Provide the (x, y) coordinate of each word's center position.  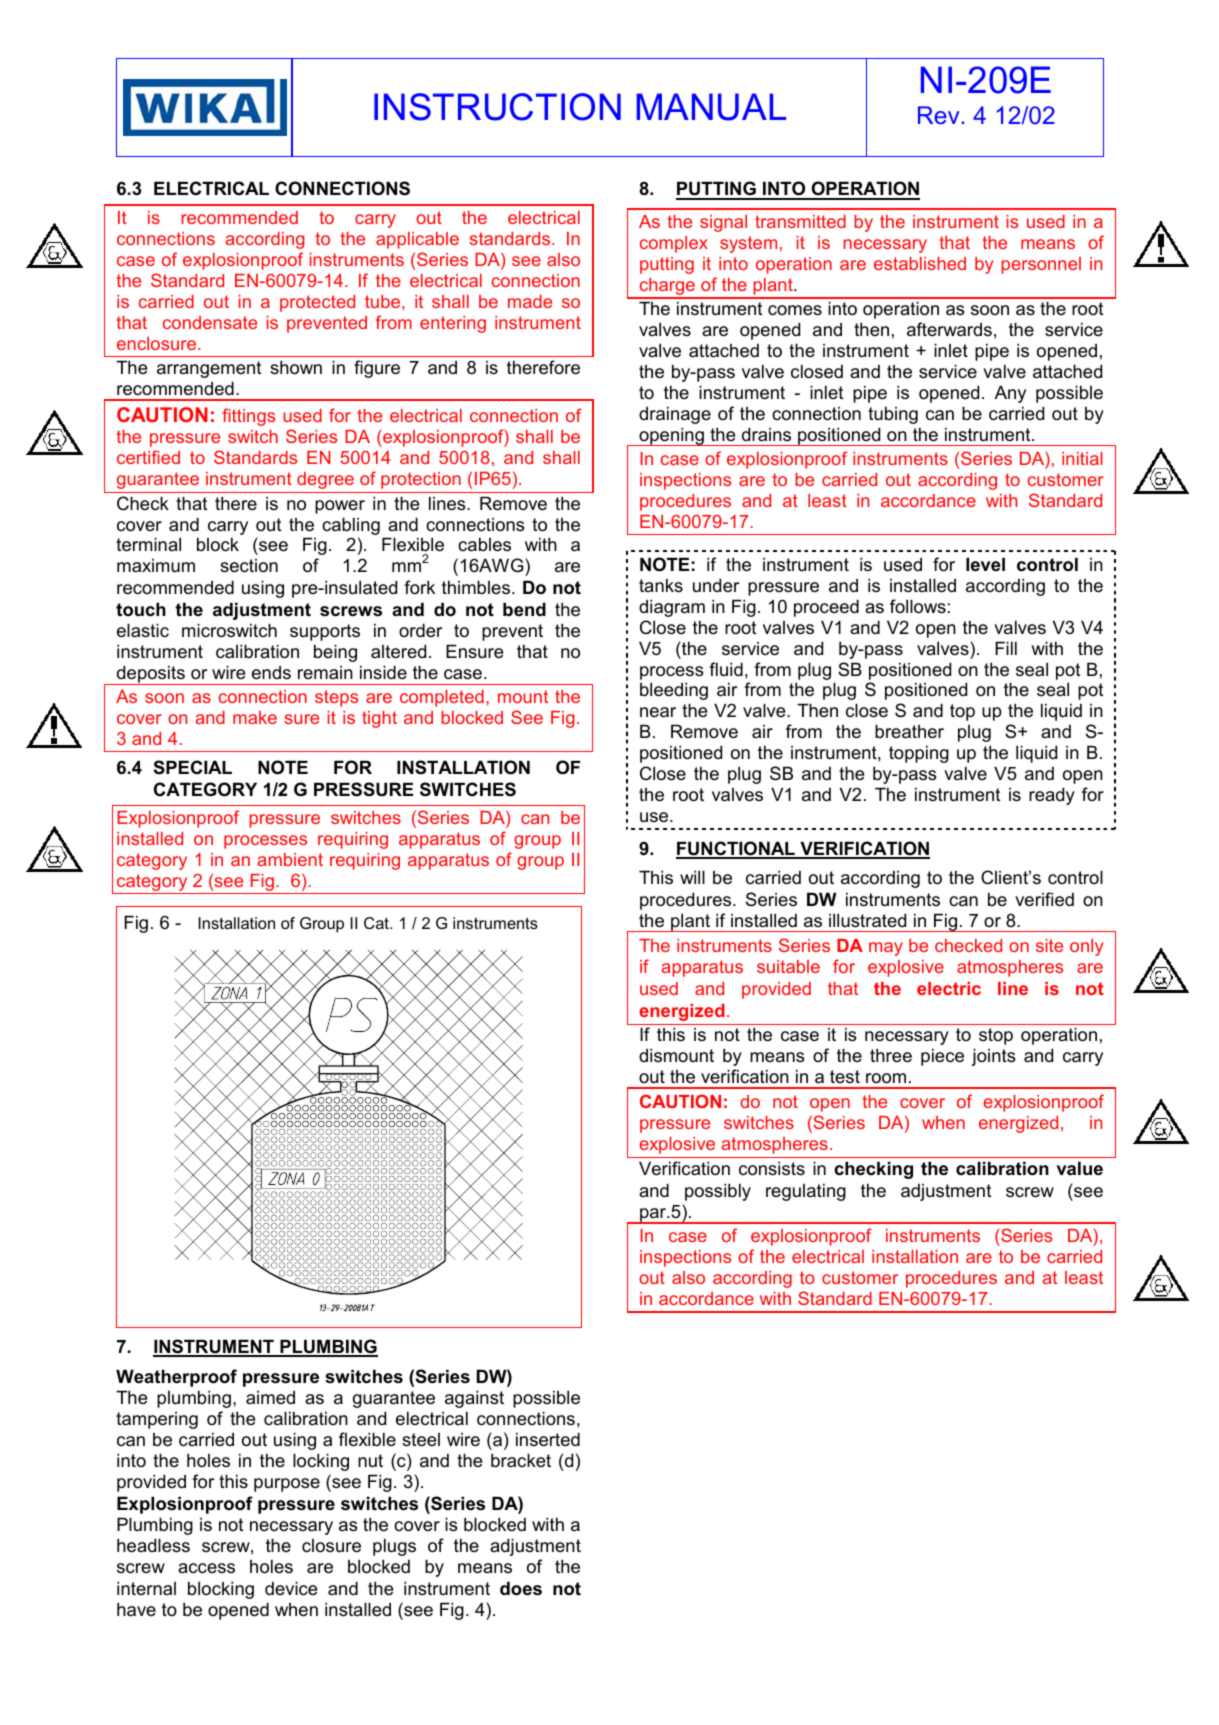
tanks (661, 585)
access (206, 1568)
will (692, 877)
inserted (548, 1439)
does (521, 1588)
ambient (290, 859)
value (1080, 1168)
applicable (417, 240)
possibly (718, 1192)
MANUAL (711, 107)
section (249, 566)
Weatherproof (176, 1378)
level (985, 564)
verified (1044, 899)
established (920, 263)
